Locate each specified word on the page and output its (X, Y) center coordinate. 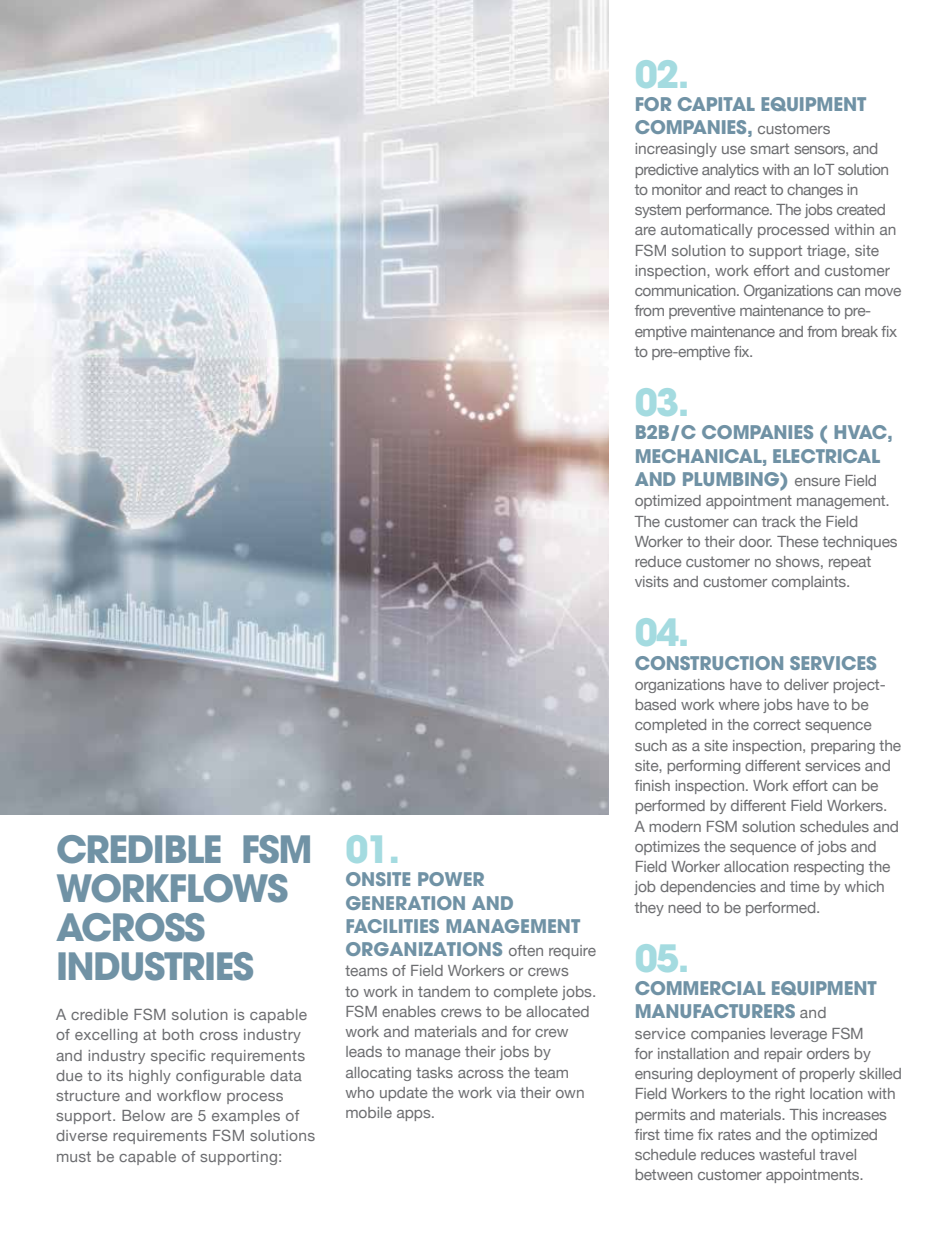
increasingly (676, 150)
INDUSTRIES (155, 966)
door (755, 541)
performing (704, 767)
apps (415, 1115)
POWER (451, 879)
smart (769, 148)
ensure (817, 482)
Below (143, 1115)
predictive (666, 171)
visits (652, 581)
